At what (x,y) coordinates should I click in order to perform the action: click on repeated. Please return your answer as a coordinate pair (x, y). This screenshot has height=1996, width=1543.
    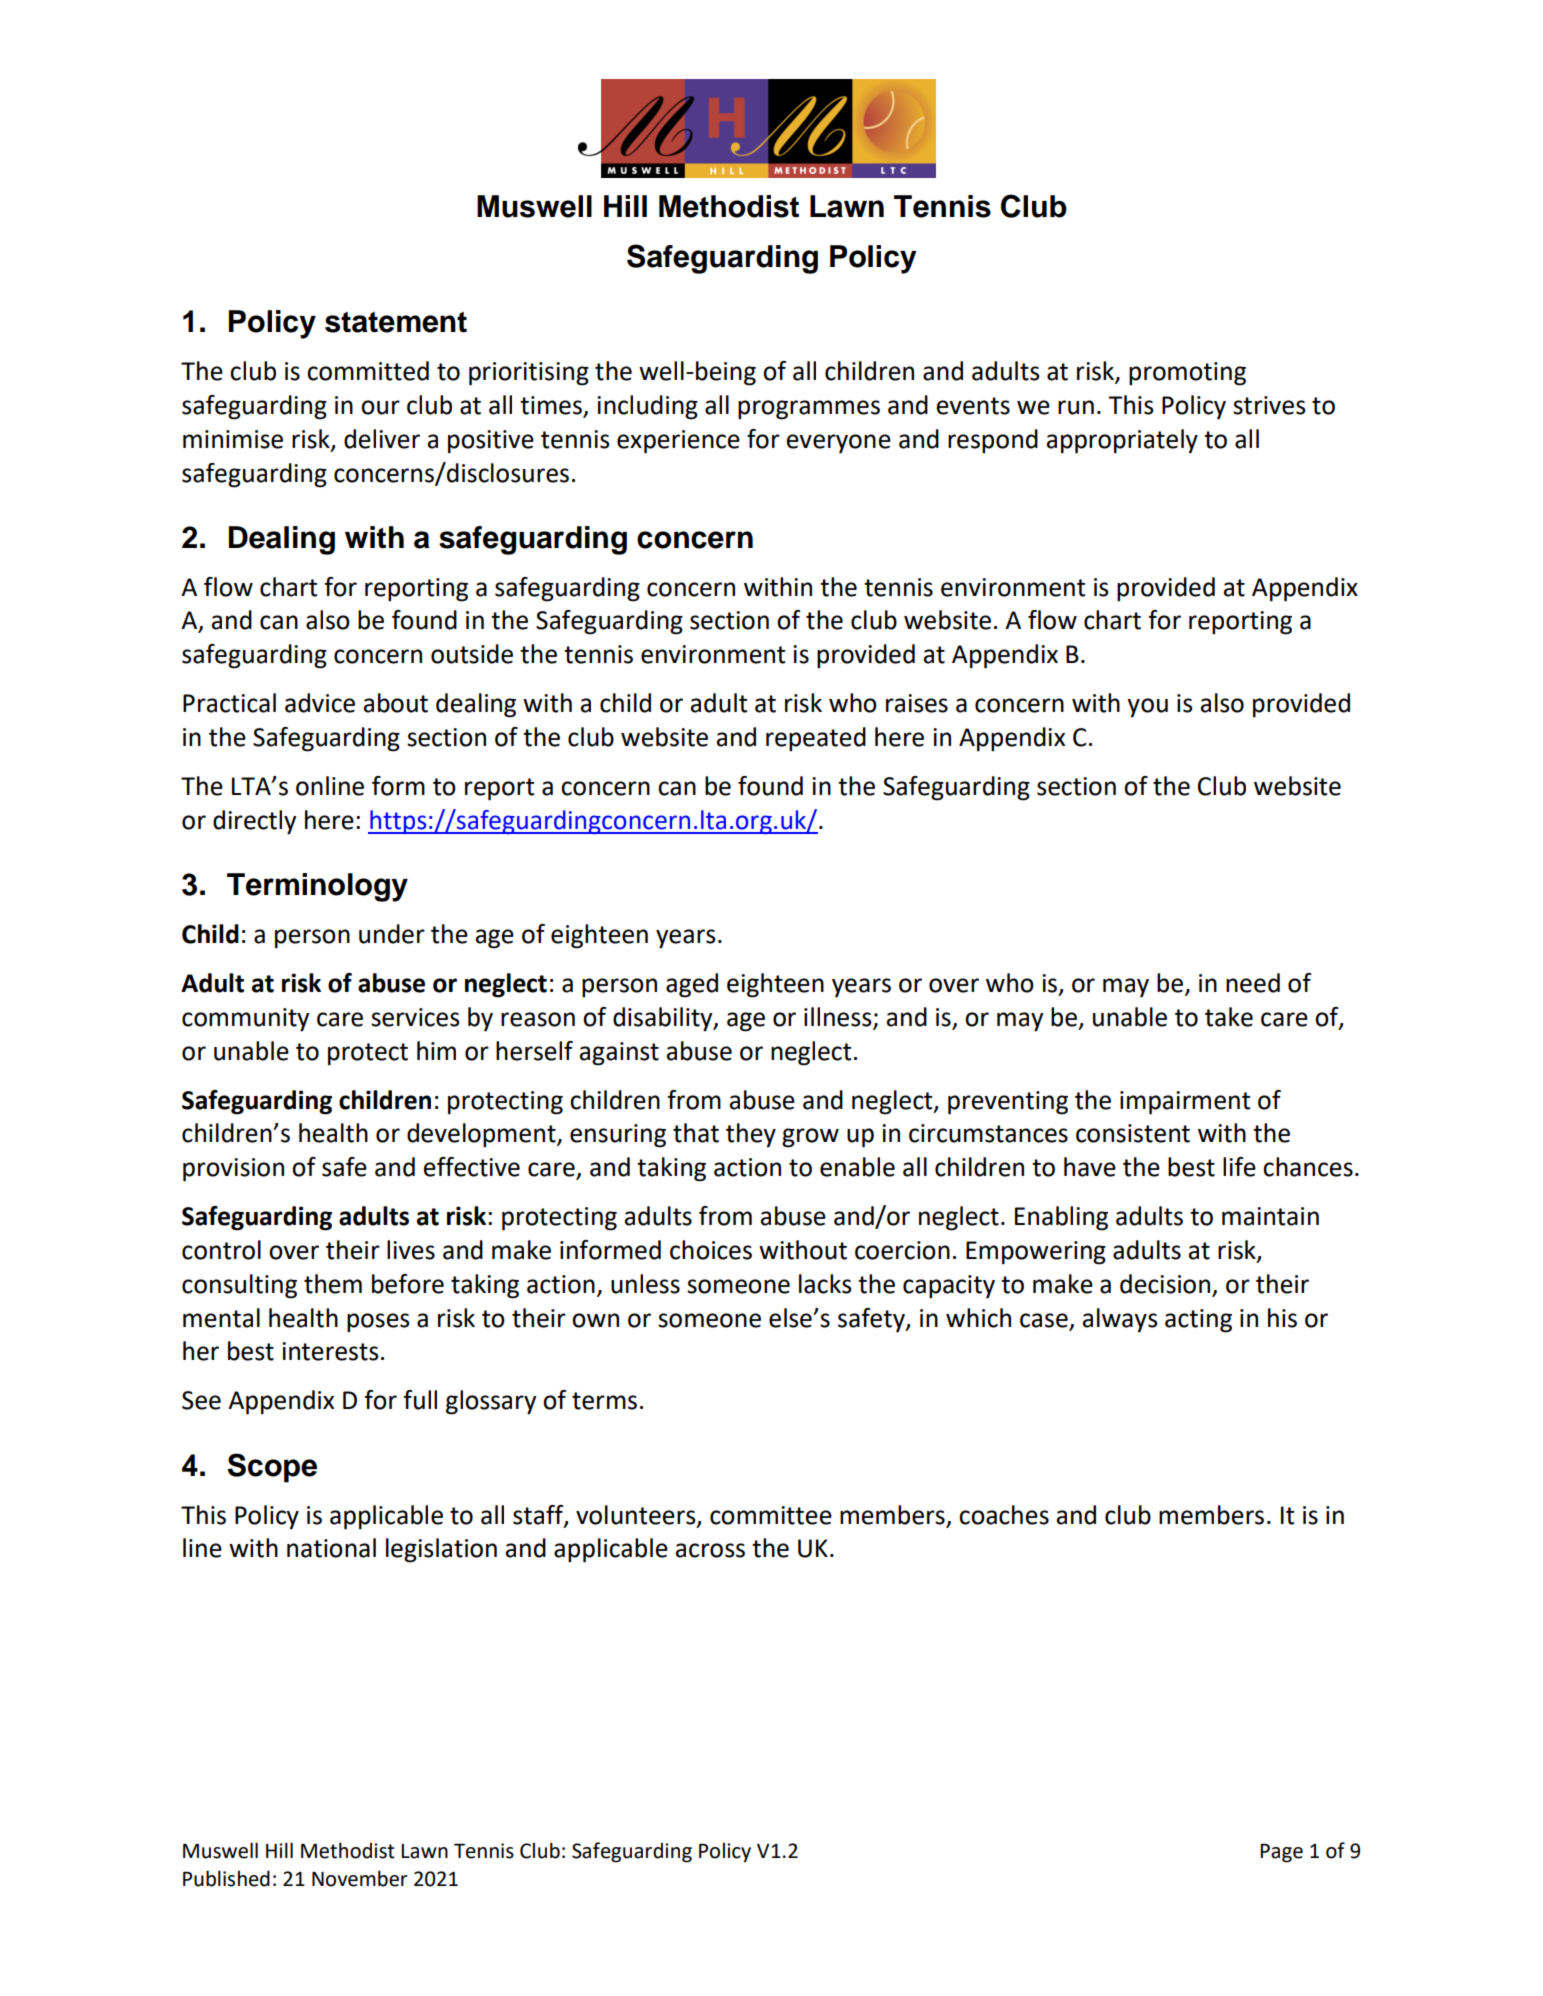
    Looking at the image, I should click on (816, 739).
